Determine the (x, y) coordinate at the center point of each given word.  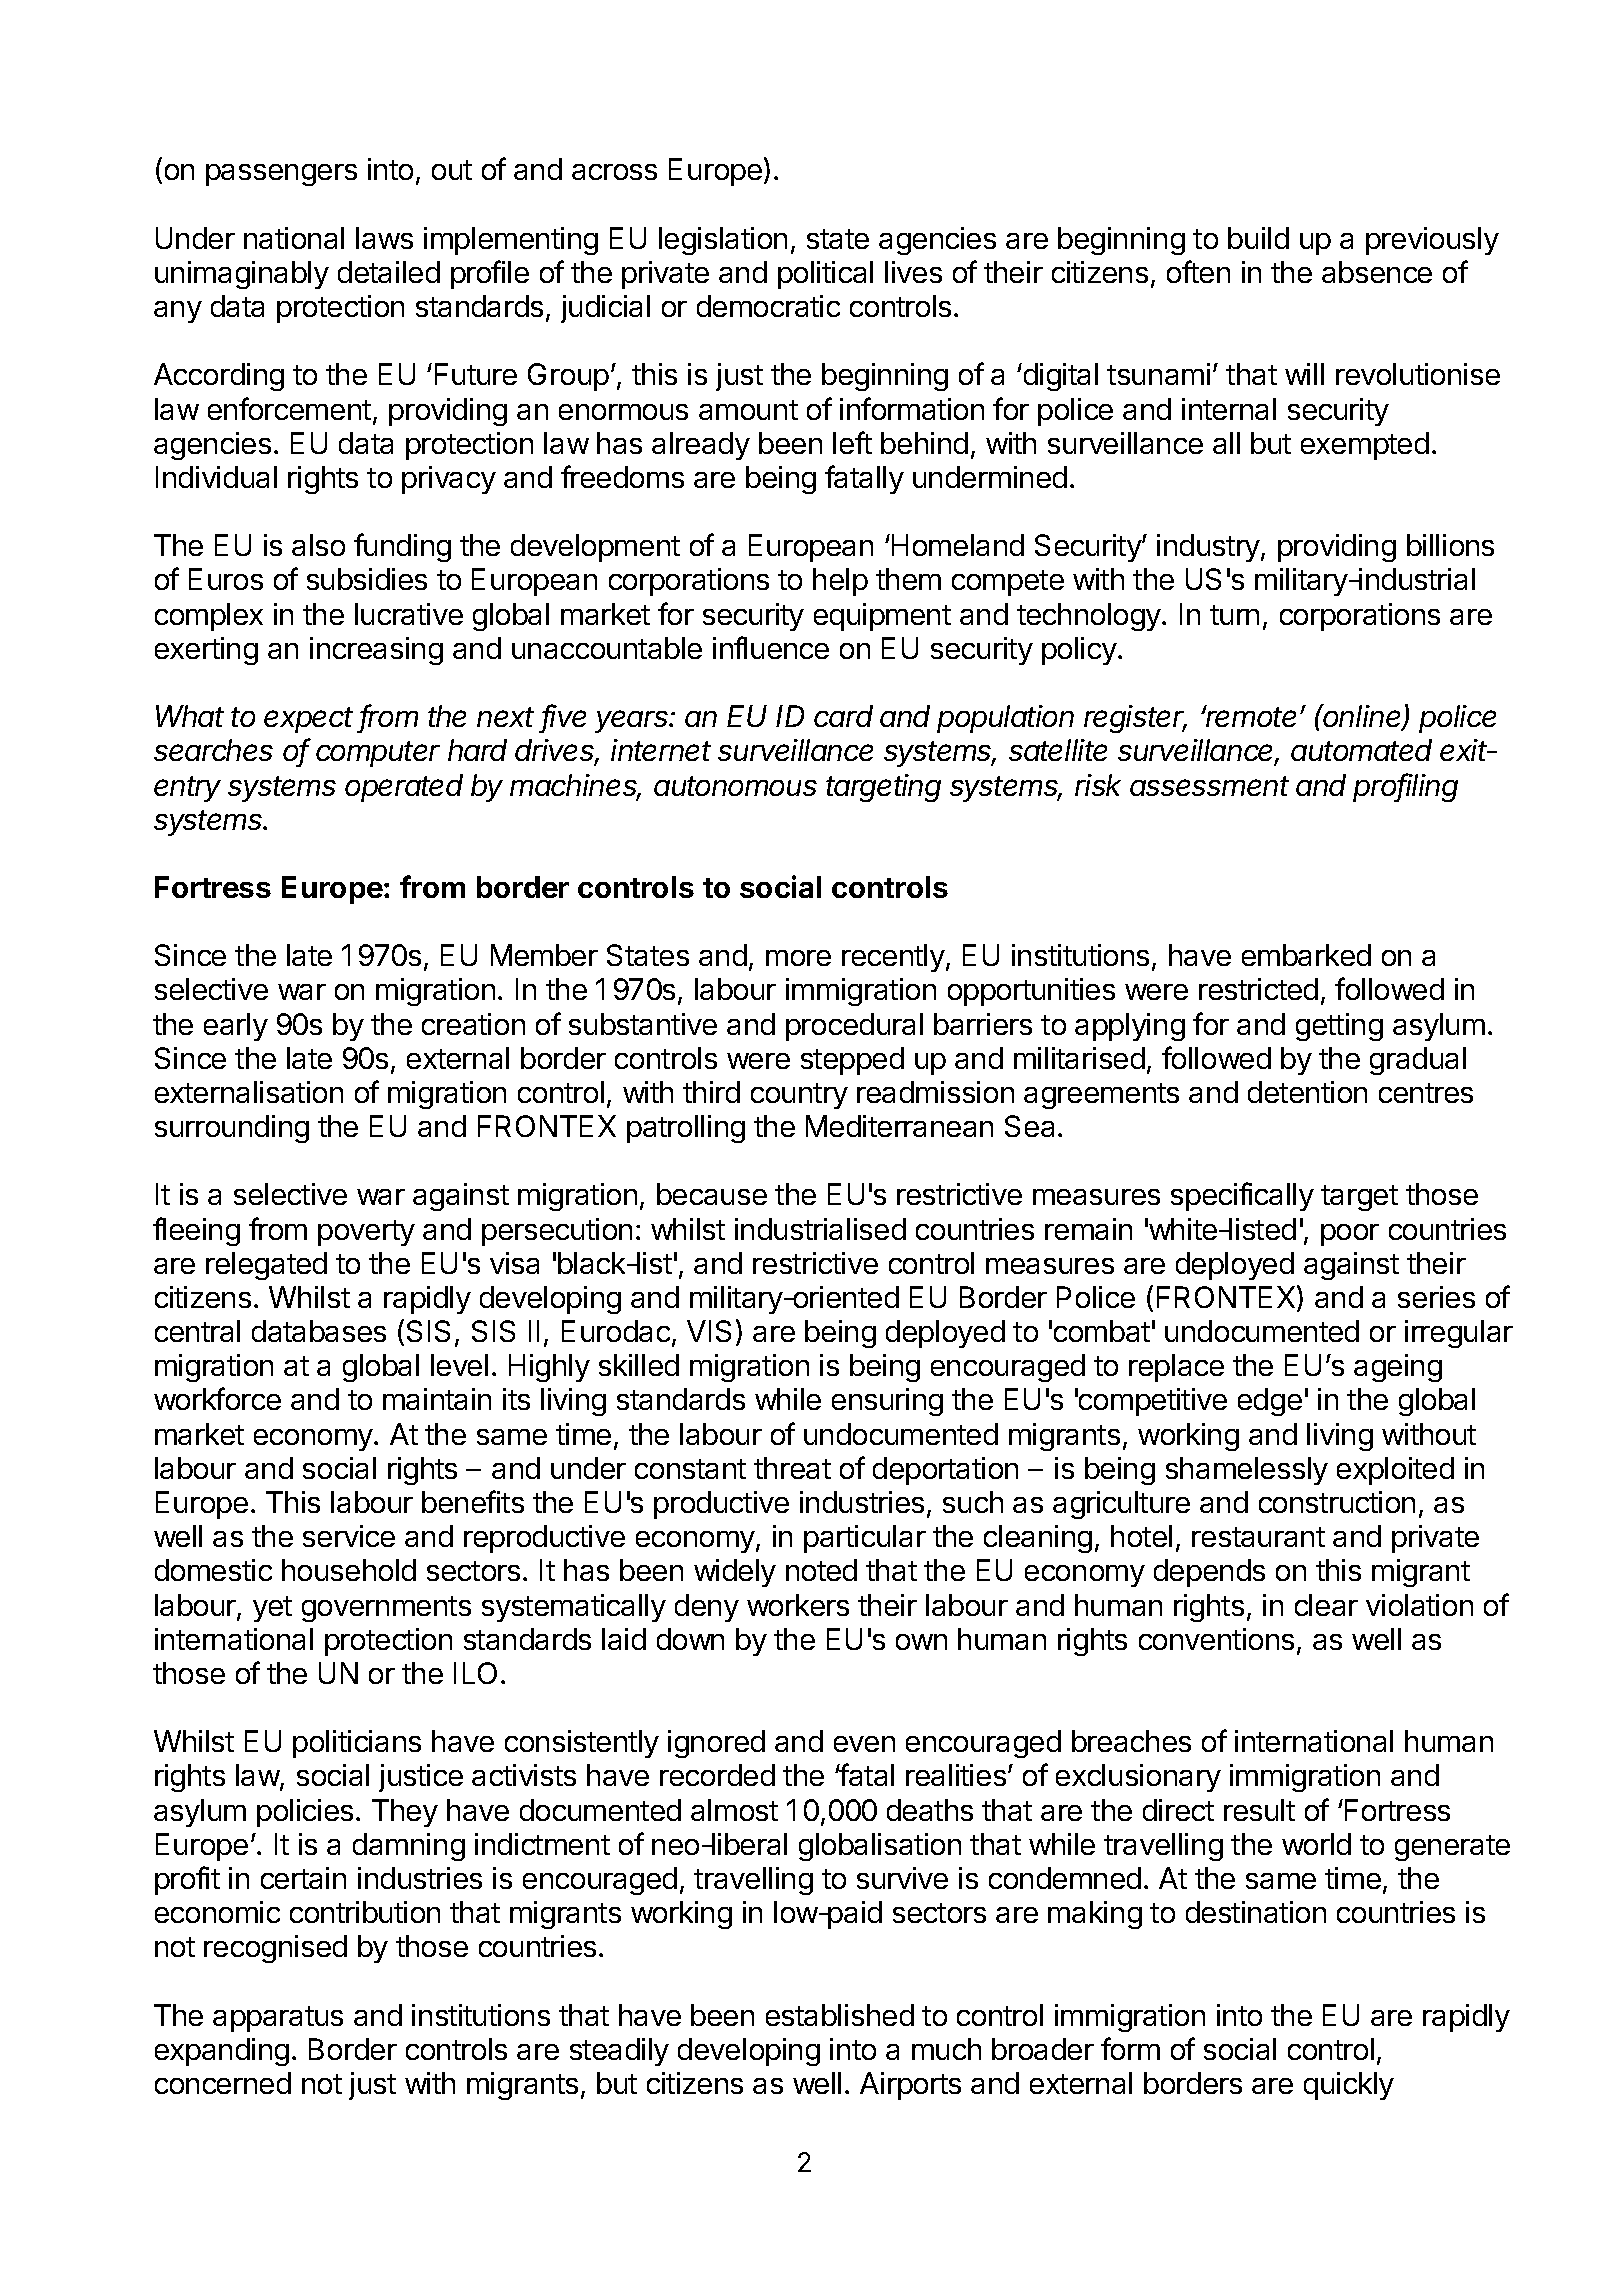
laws (384, 238)
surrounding (232, 1129)
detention (1307, 1092)
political (825, 275)
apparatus (278, 2019)
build (1258, 238)
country (799, 1096)
